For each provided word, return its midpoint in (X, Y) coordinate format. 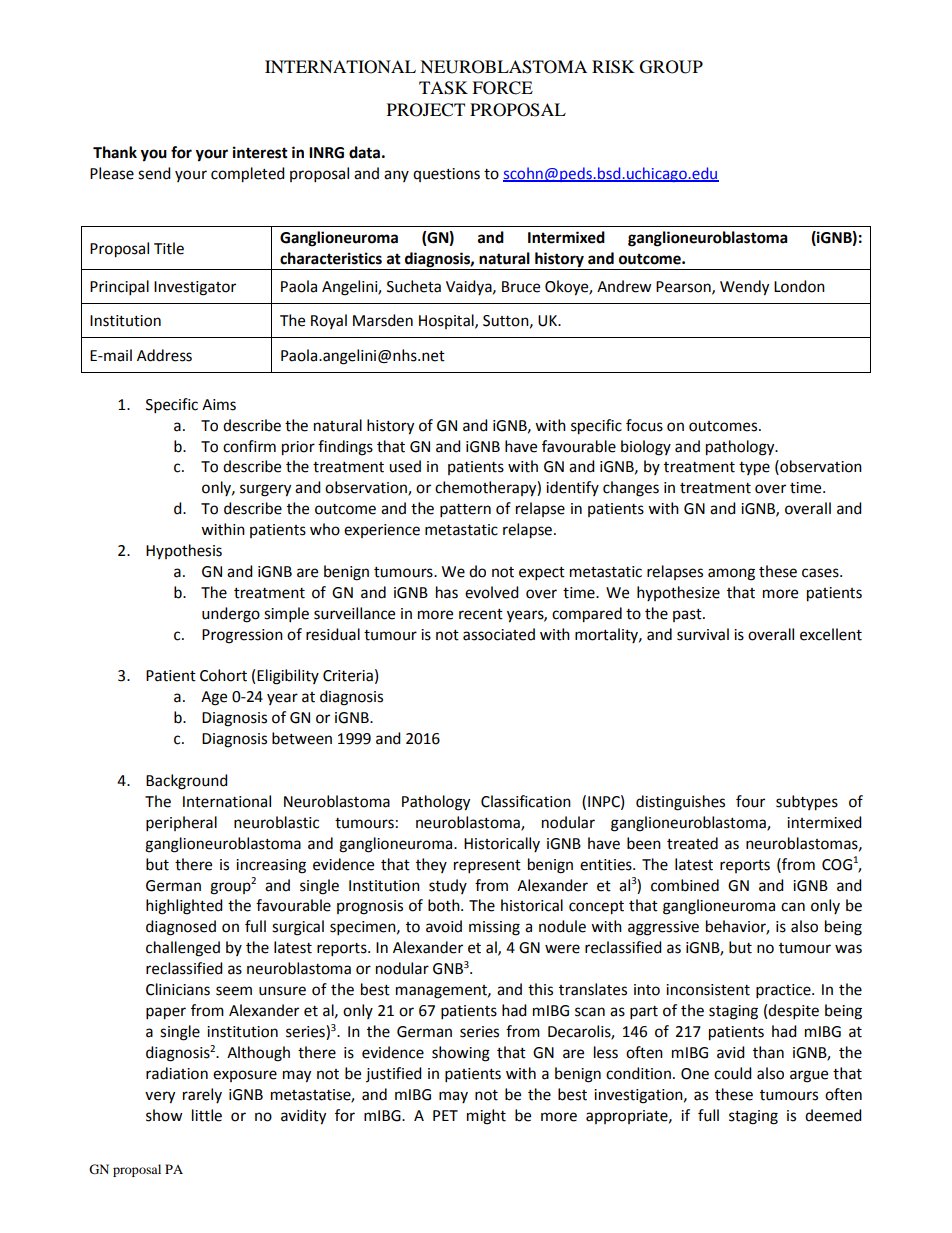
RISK (613, 67)
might (486, 1117)
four (750, 801)
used (405, 466)
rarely (202, 1095)
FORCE (502, 88)
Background (187, 782)
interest (260, 152)
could (733, 1073)
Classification (526, 801)
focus (644, 425)
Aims (219, 405)
